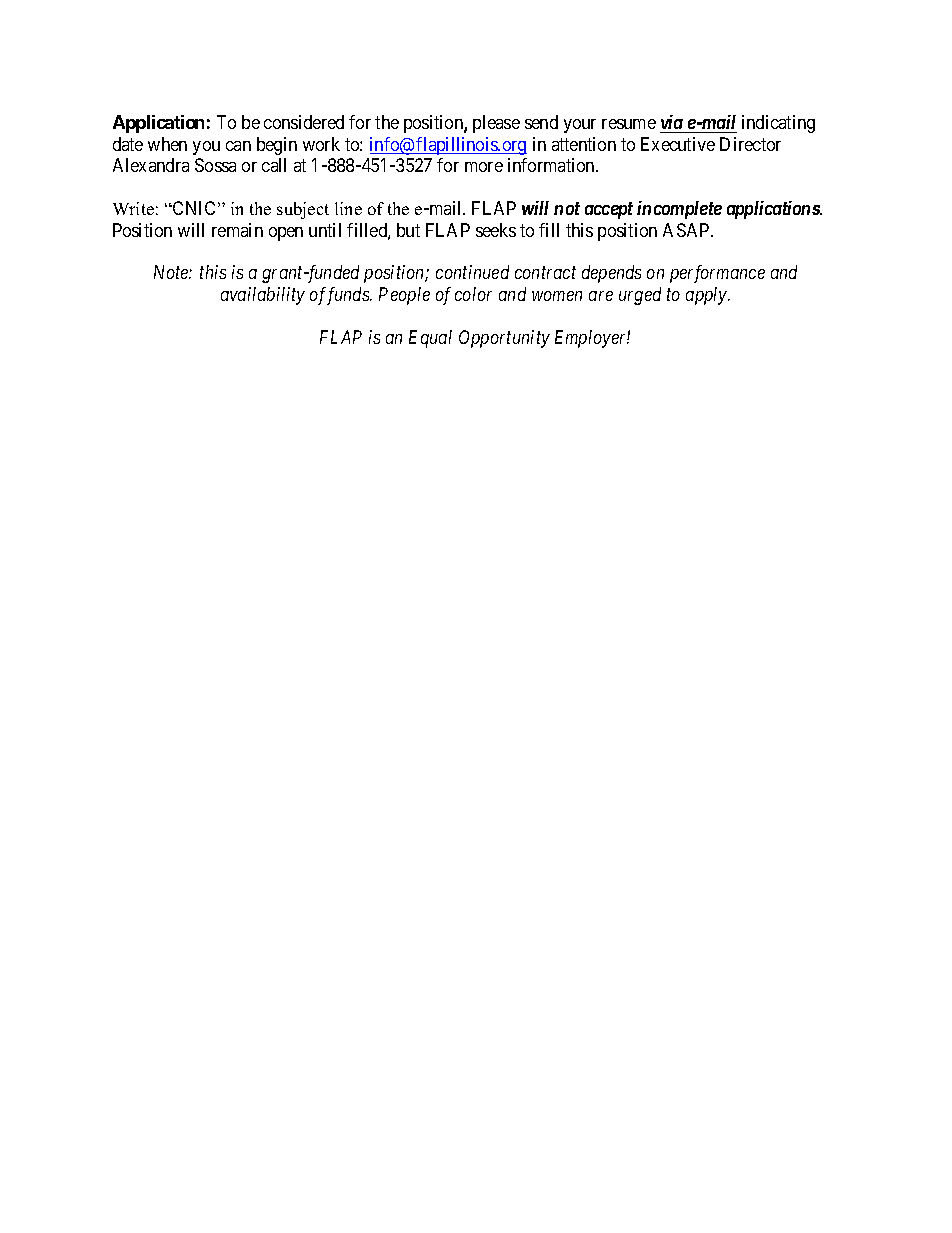 The height and width of the screenshot is (1233, 952). What do you see at coordinates (167, 144) in the screenshot?
I see `when` at bounding box center [167, 144].
